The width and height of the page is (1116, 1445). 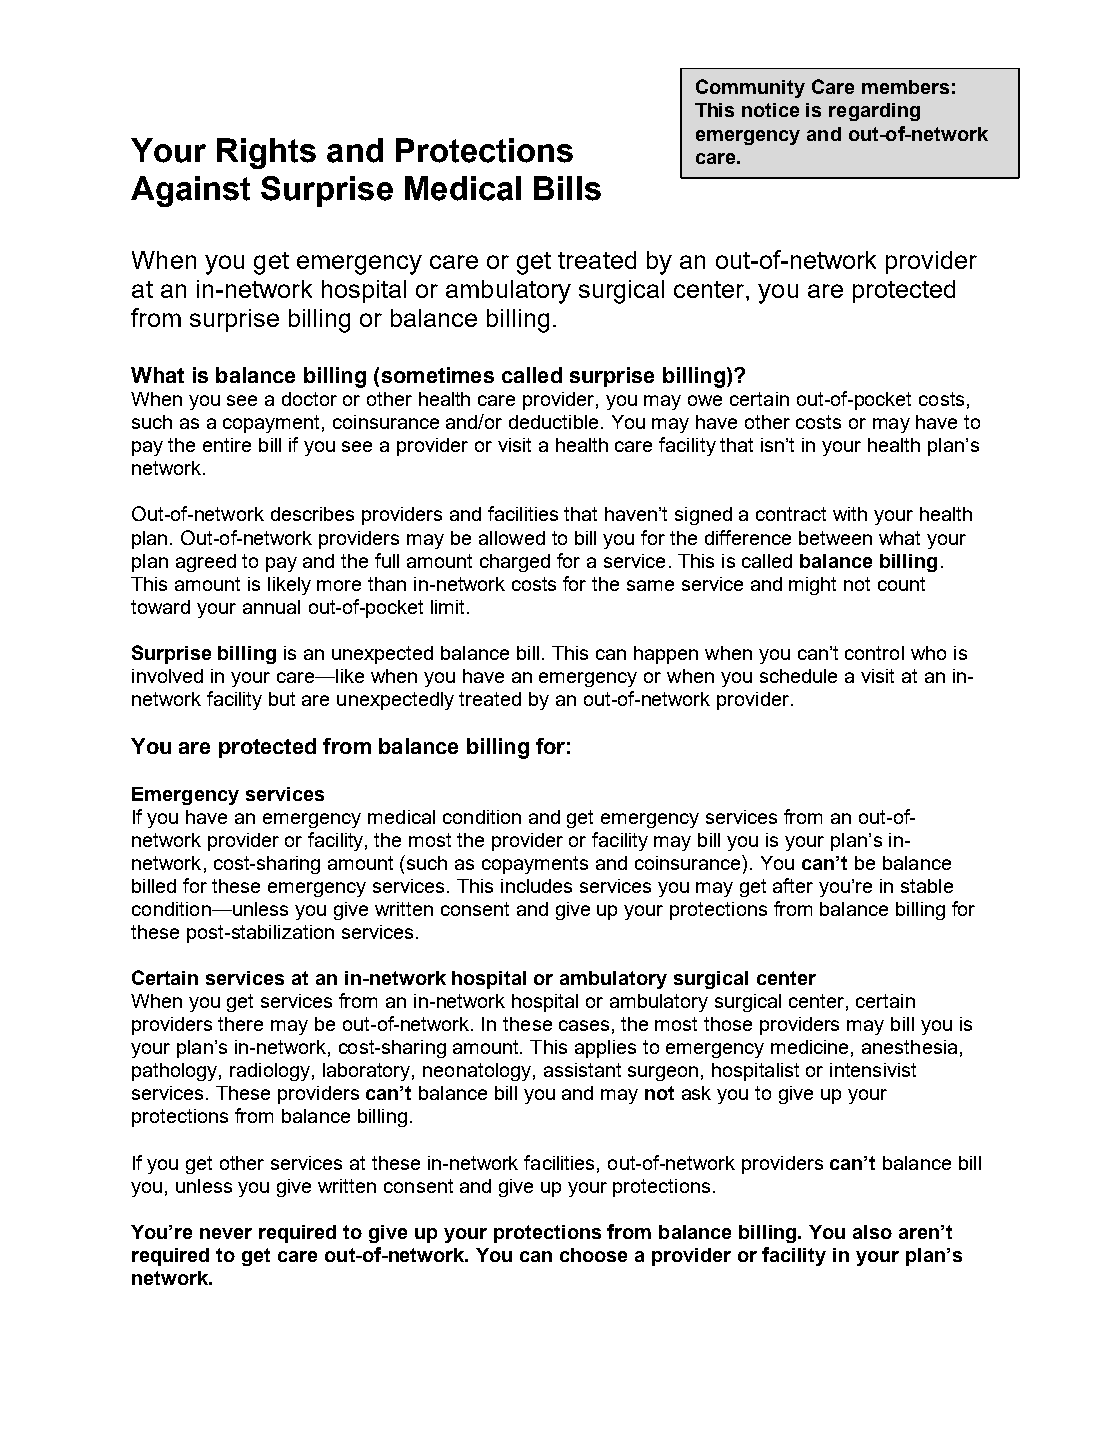 I want to click on entire, so click(x=227, y=445).
